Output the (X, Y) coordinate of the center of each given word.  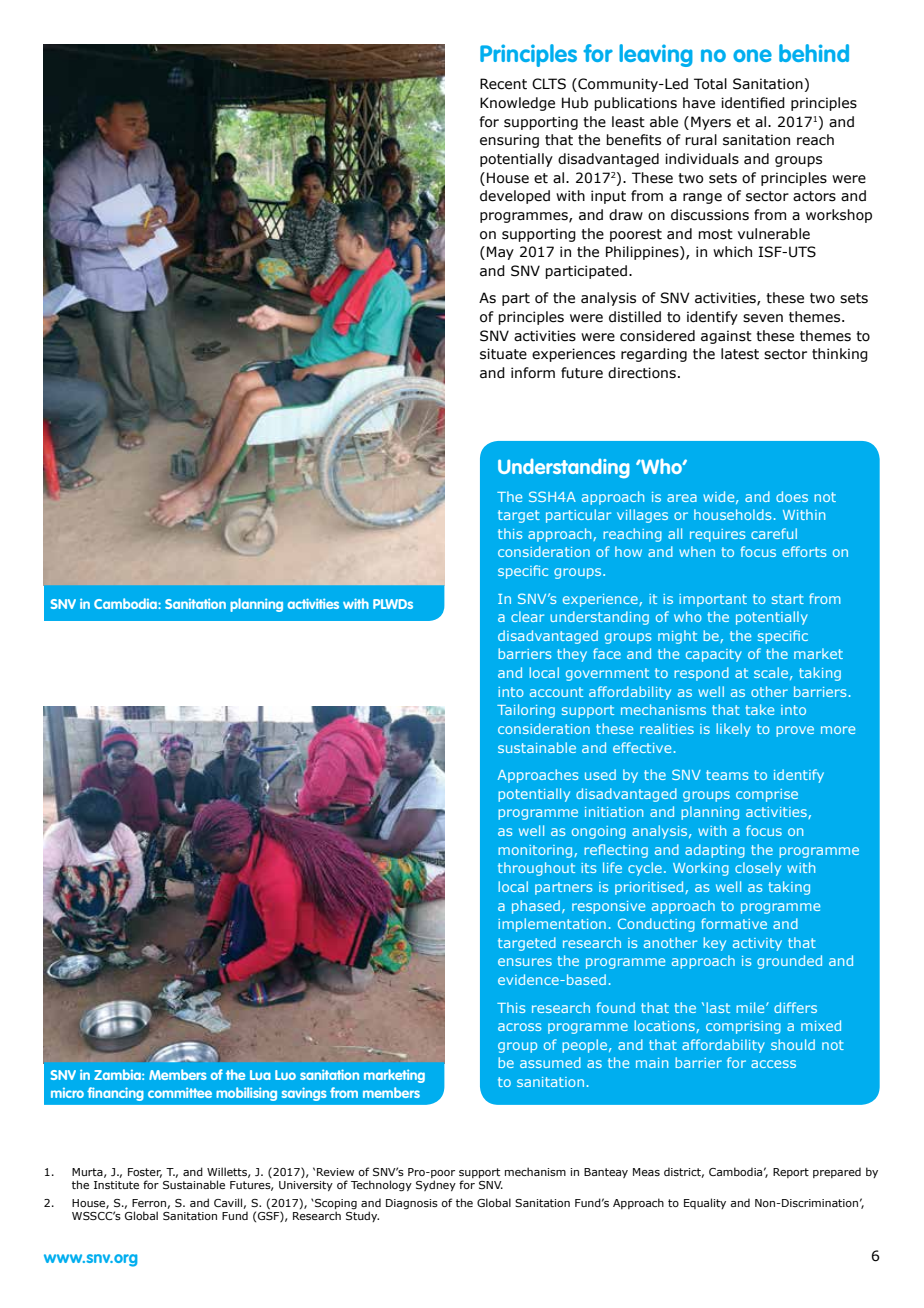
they (572, 655)
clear (527, 616)
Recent (503, 84)
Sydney (436, 1185)
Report (791, 1173)
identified (753, 103)
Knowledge (517, 104)
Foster (145, 1173)
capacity (714, 655)
